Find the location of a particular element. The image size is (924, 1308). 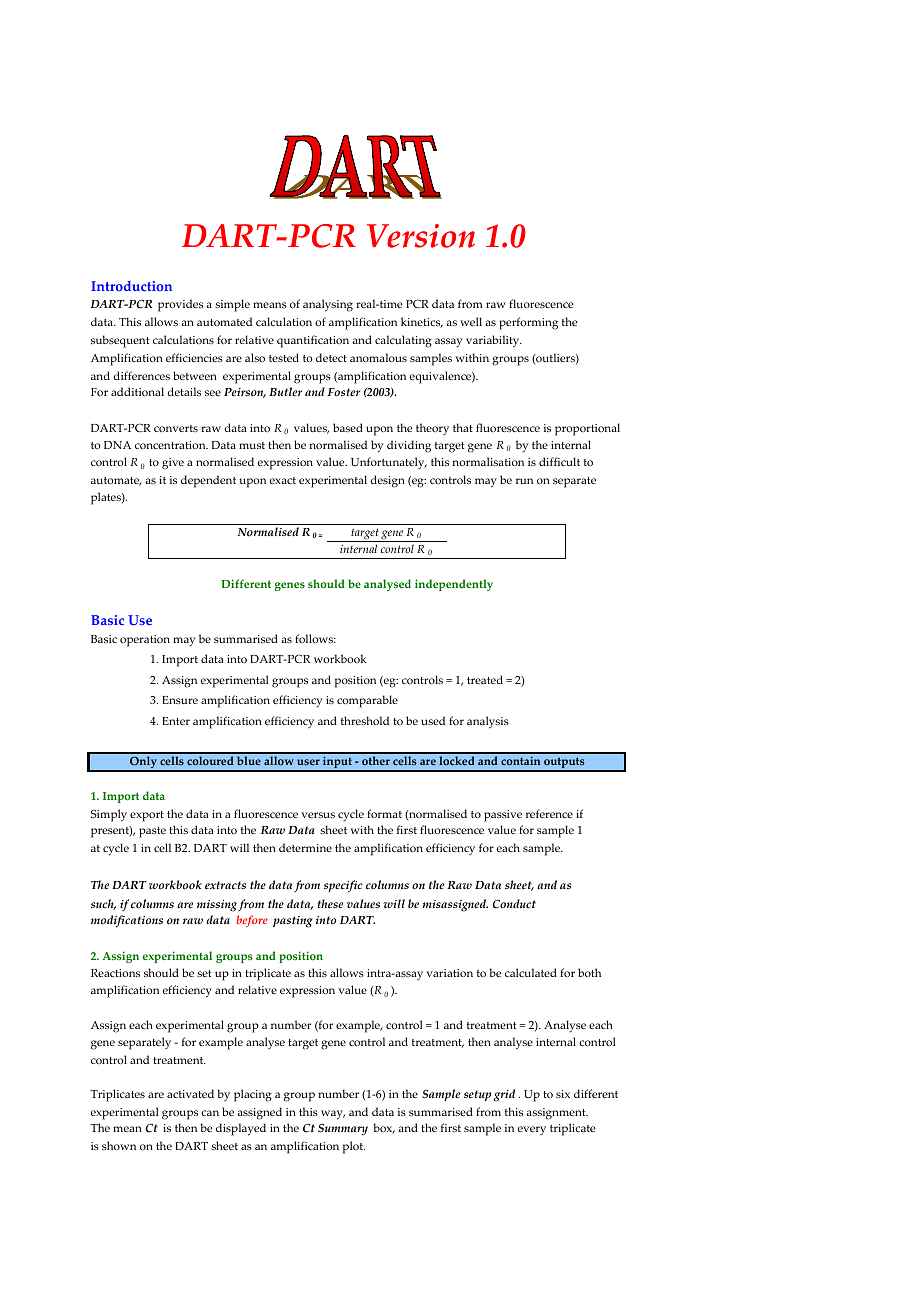

analysing is located at coordinates (328, 305).
